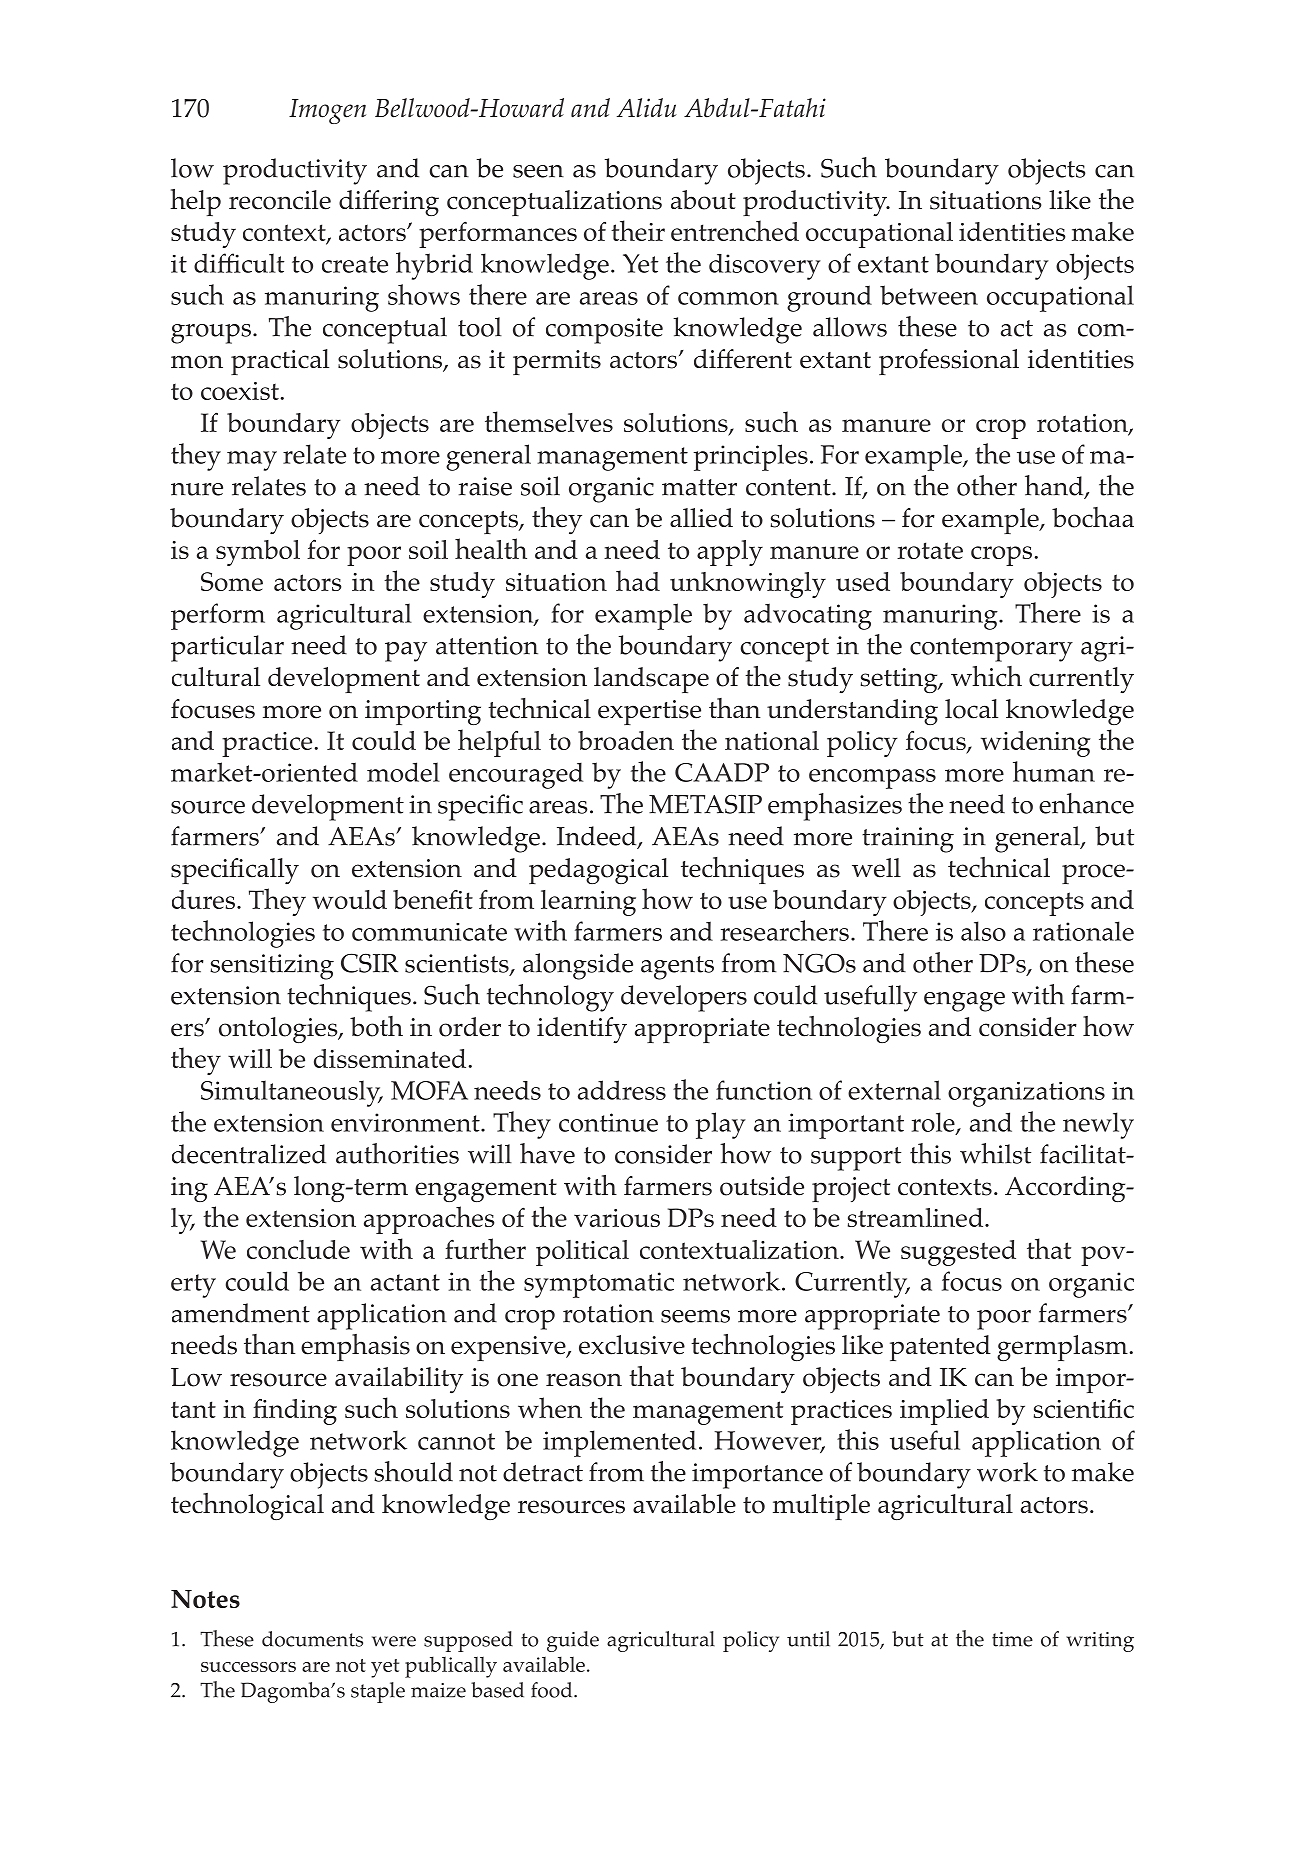 The width and height of the image is (1305, 1853). What do you see at coordinates (588, 903) in the image?
I see `learning` at bounding box center [588, 903].
